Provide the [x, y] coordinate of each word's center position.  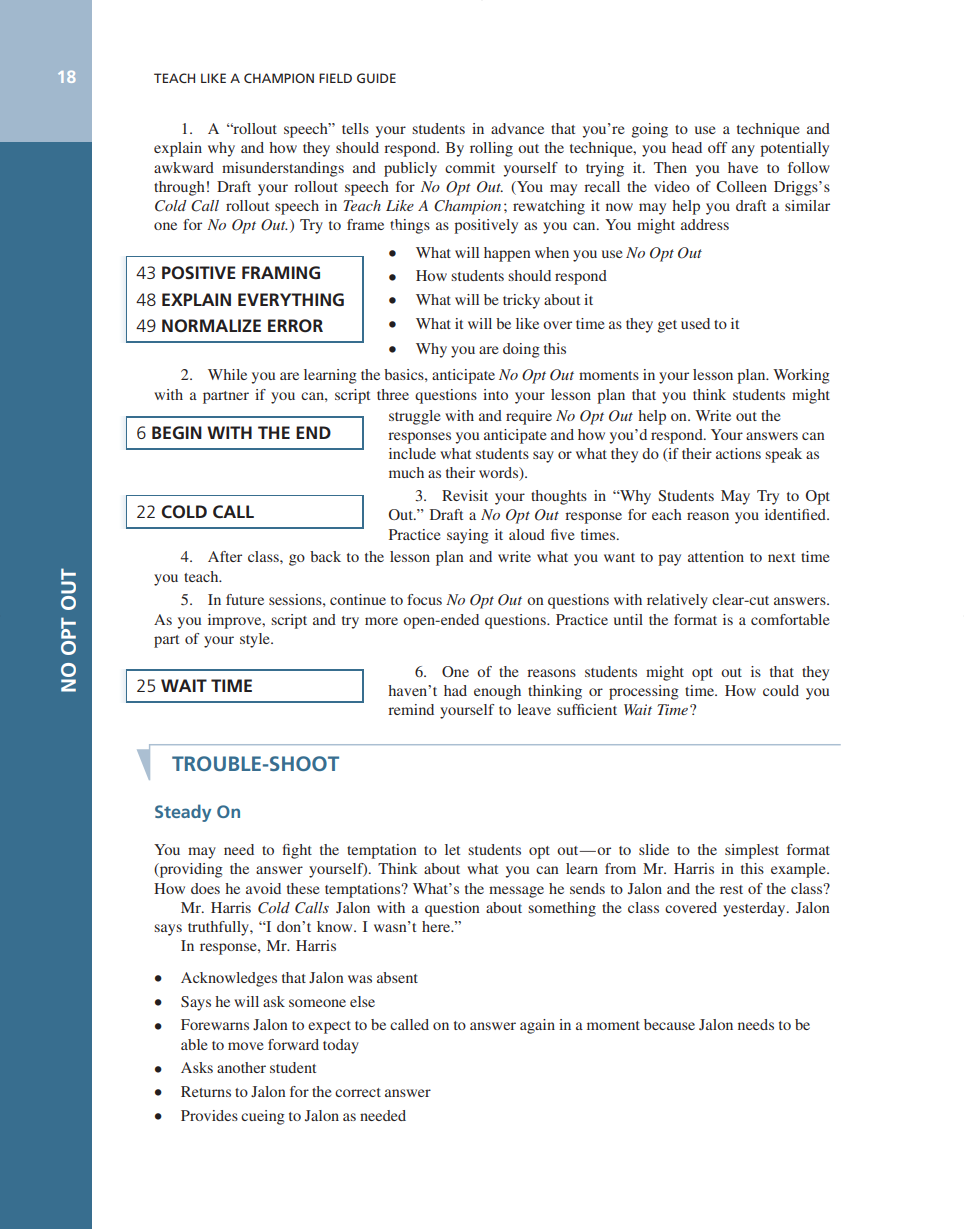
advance [517, 128]
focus [424, 599]
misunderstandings [283, 169]
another [241, 1067]
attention [716, 556]
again [537, 1026]
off [717, 147]
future [245, 599]
